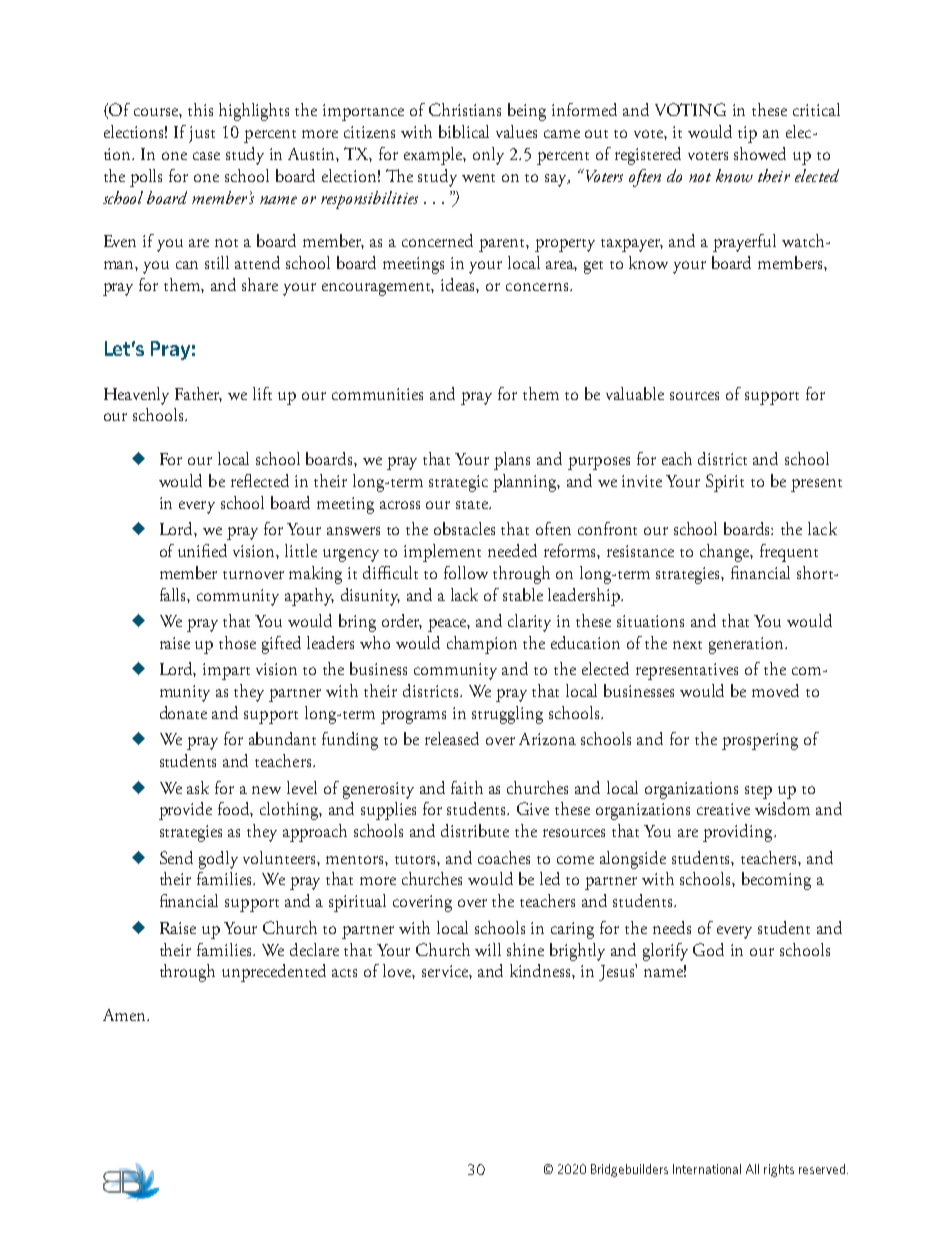  What do you see at coordinates (723, 809) in the page?
I see `creative` at bounding box center [723, 809].
